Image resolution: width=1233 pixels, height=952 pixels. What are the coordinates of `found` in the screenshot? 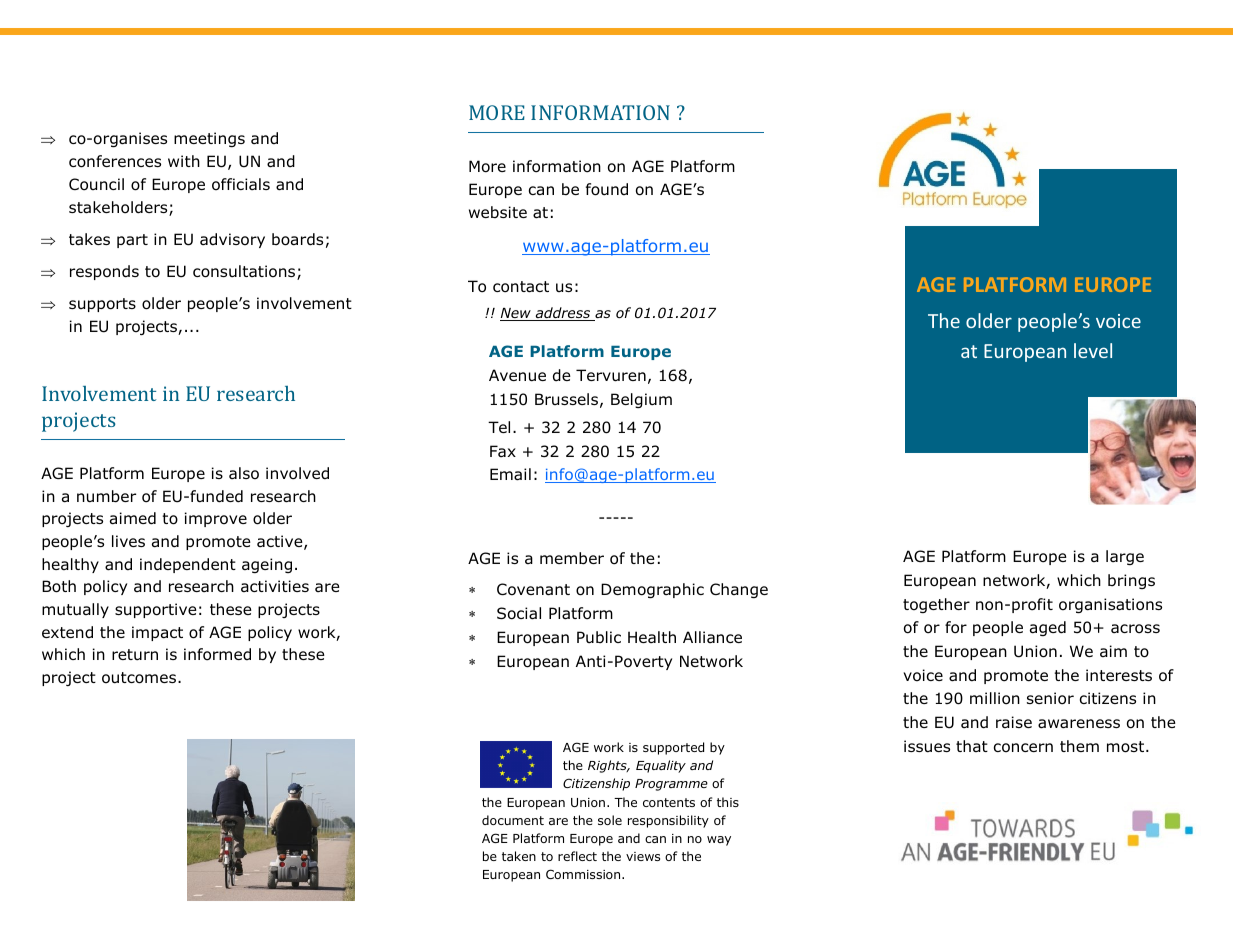 It's located at (607, 189).
